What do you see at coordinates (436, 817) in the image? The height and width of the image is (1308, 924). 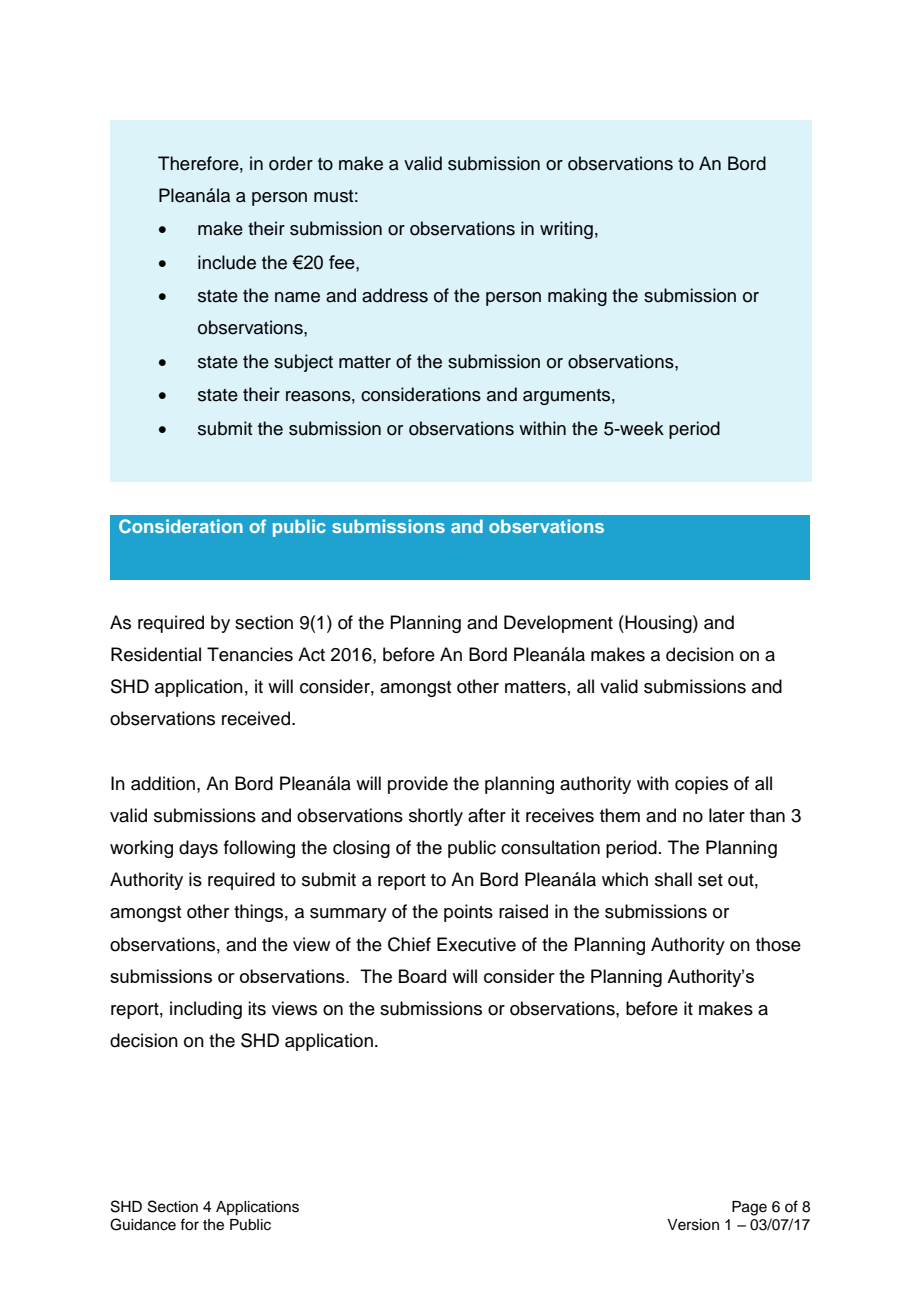 I see `shortly` at bounding box center [436, 817].
